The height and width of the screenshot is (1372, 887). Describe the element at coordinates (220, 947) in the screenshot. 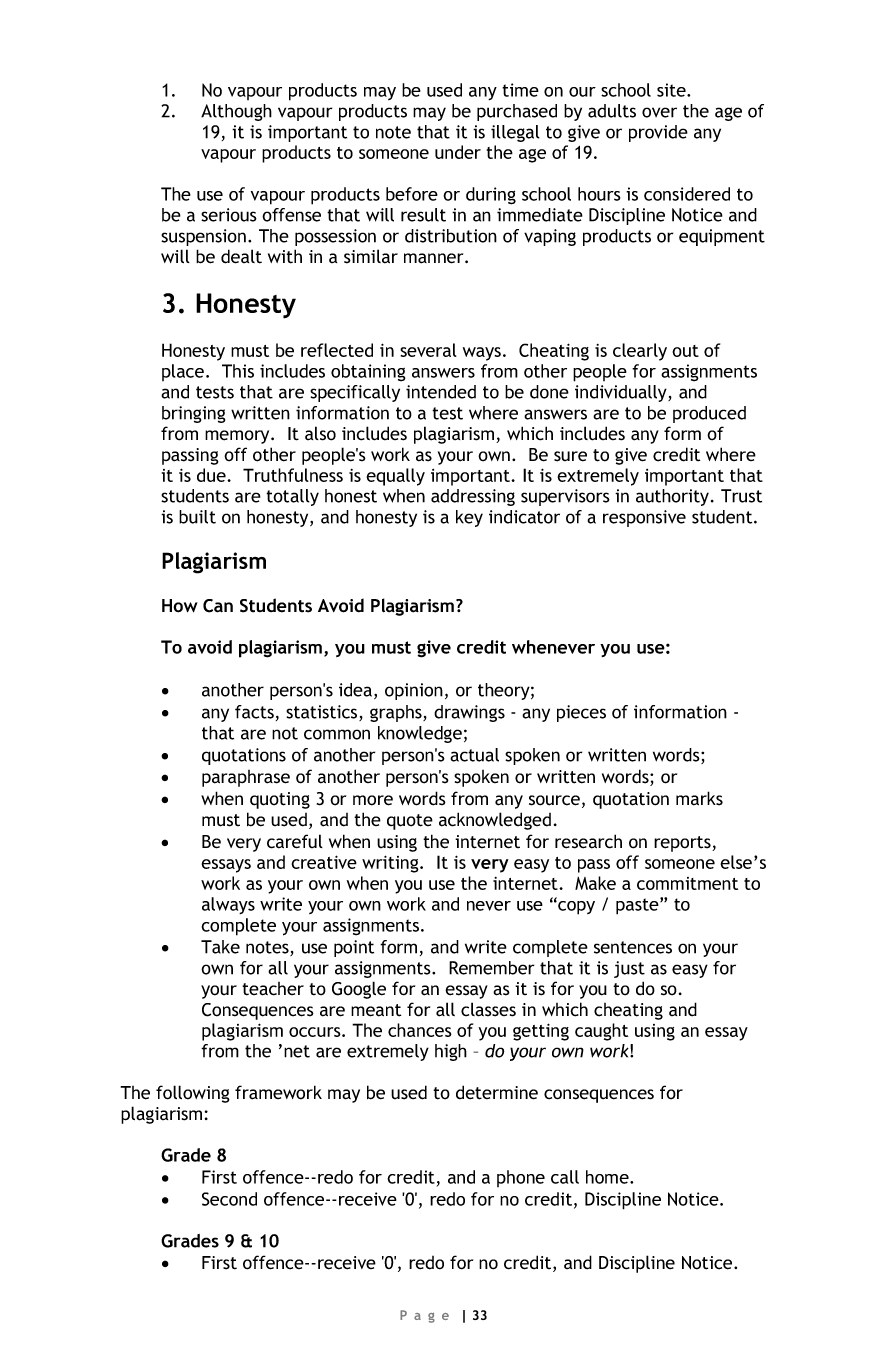

I see `Take` at that location.
